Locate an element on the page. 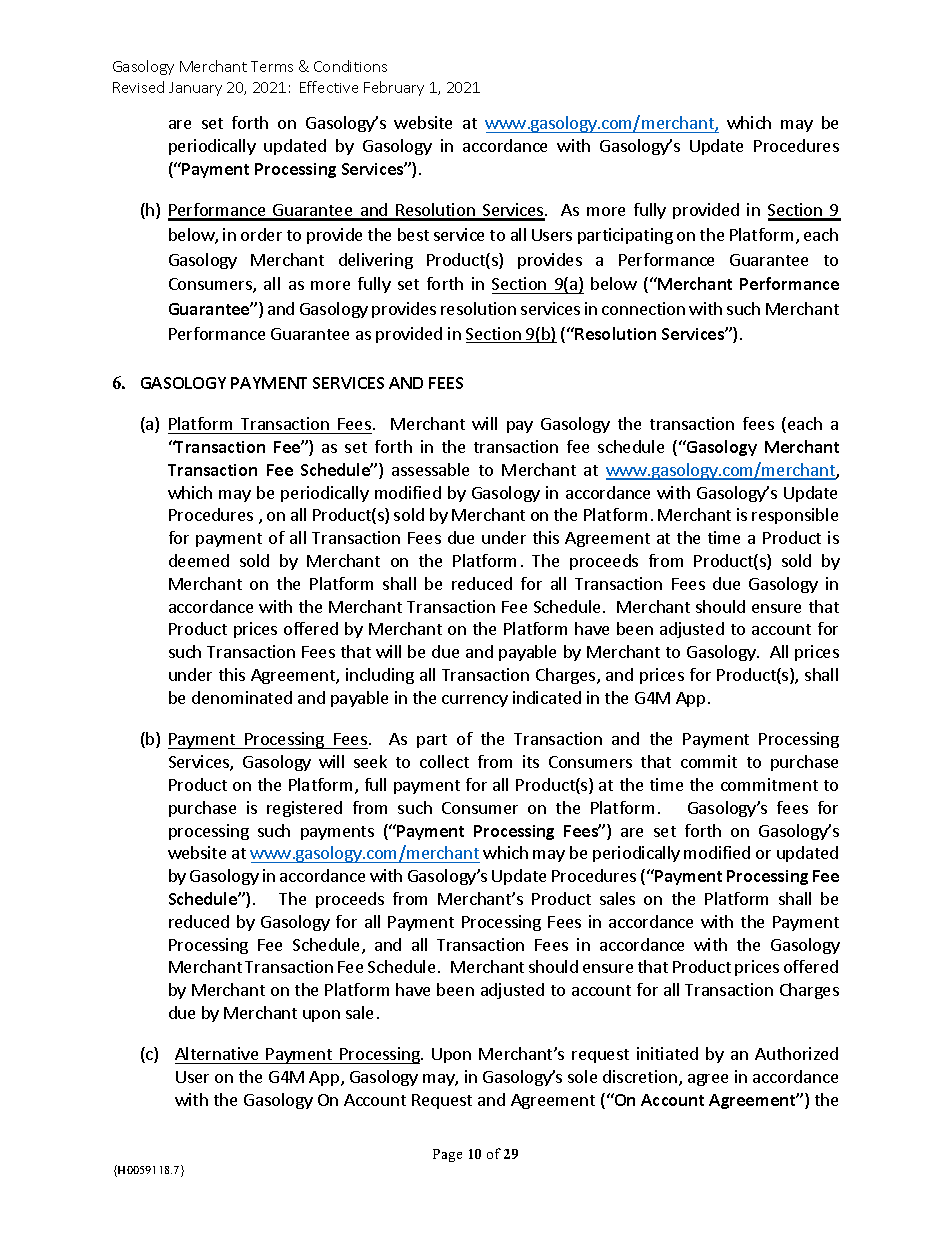  discretion is located at coordinates (640, 1076).
